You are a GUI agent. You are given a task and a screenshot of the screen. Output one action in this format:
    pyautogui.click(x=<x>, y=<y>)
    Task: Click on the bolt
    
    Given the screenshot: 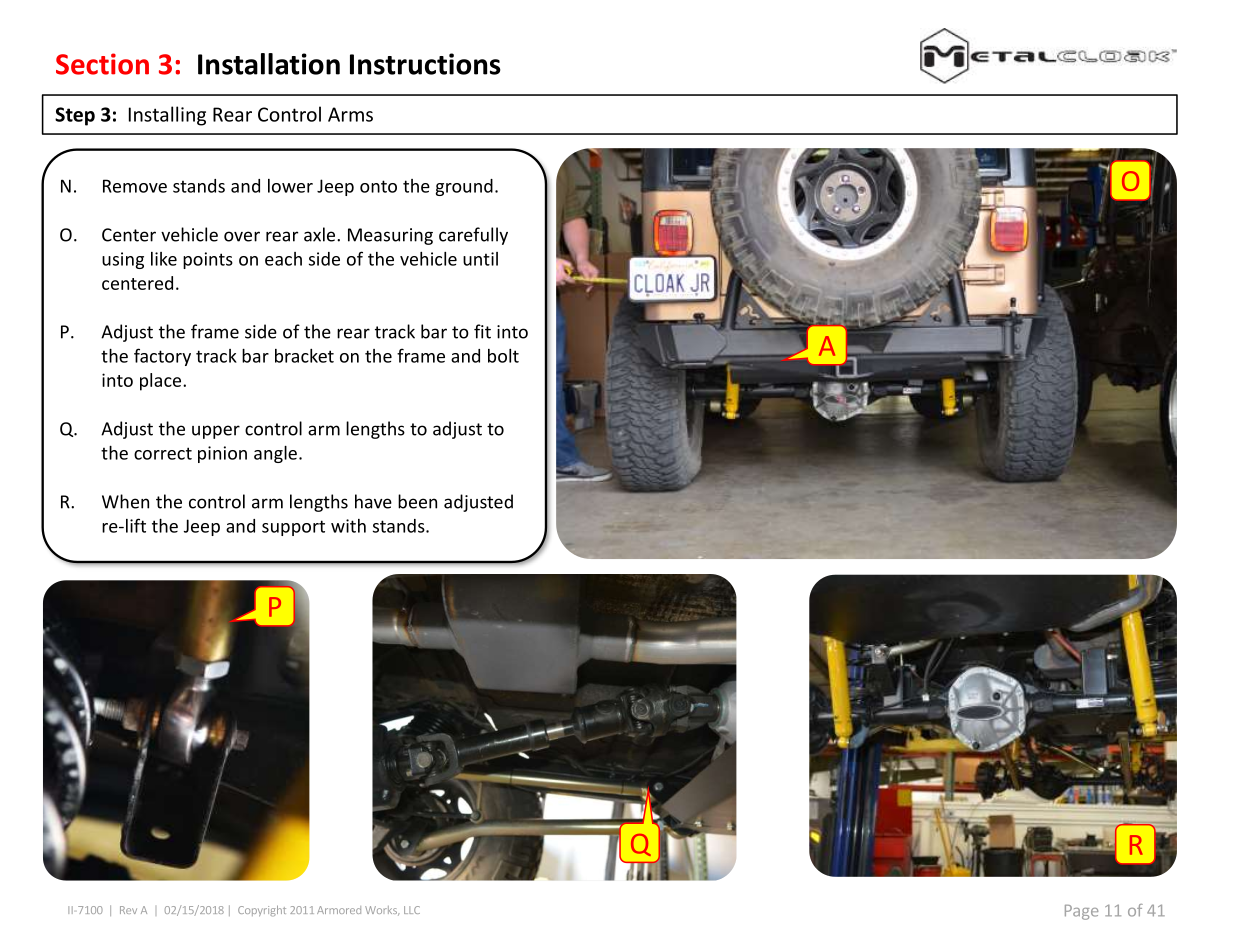 What is the action you would take?
    pyautogui.click(x=503, y=356)
